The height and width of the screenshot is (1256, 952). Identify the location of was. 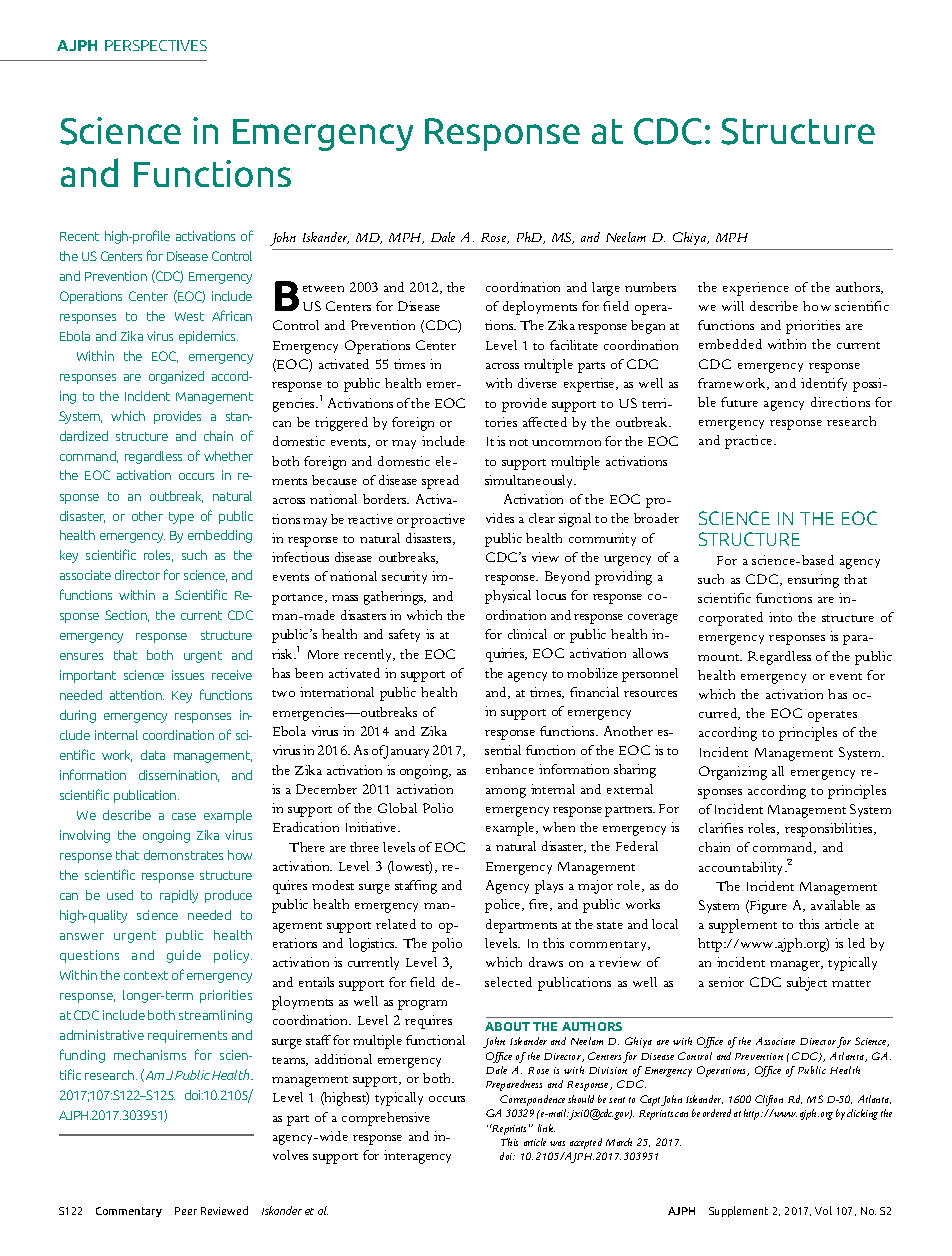
(557, 1143).
